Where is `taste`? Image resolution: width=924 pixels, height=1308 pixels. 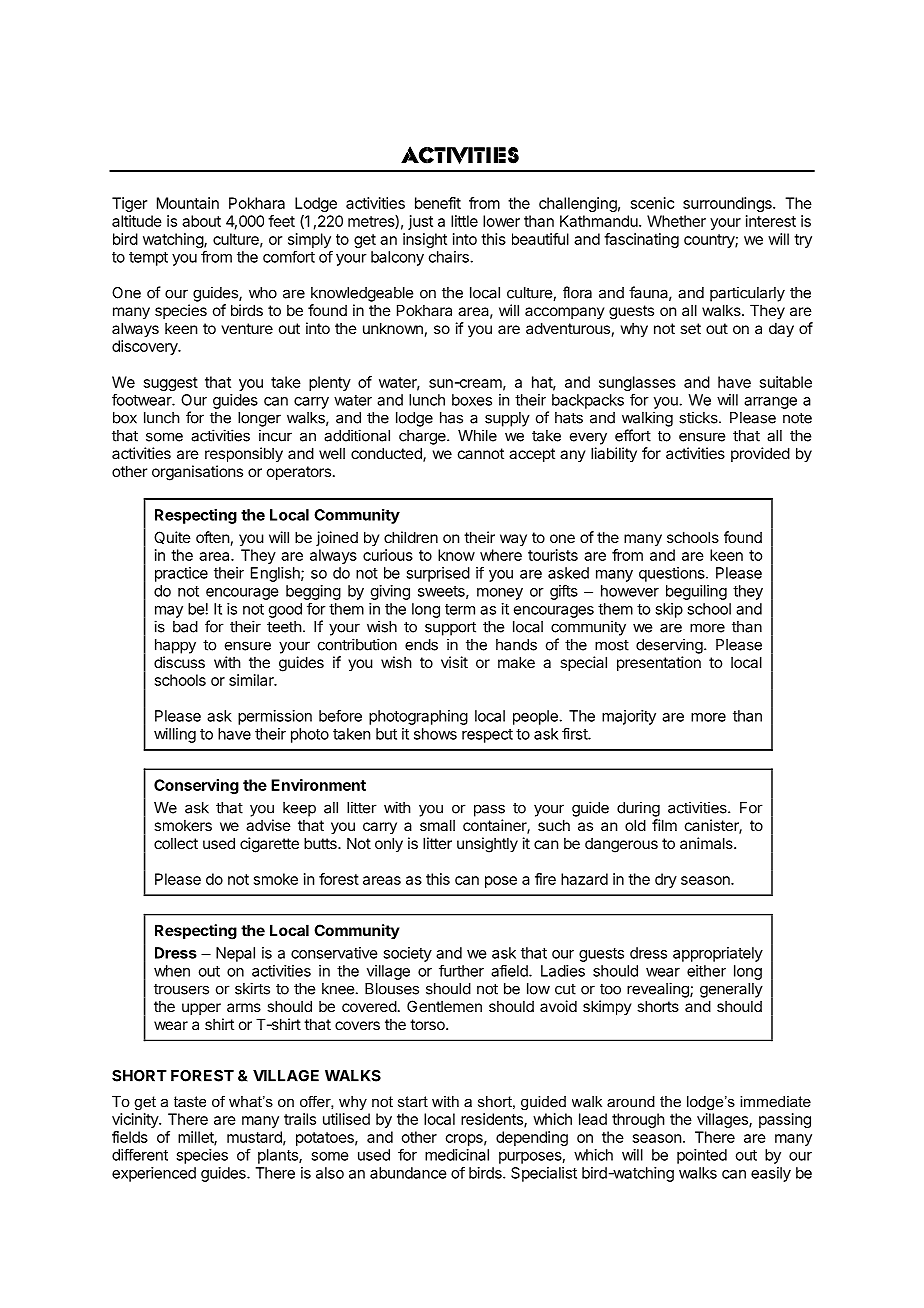
taste is located at coordinates (190, 1101).
